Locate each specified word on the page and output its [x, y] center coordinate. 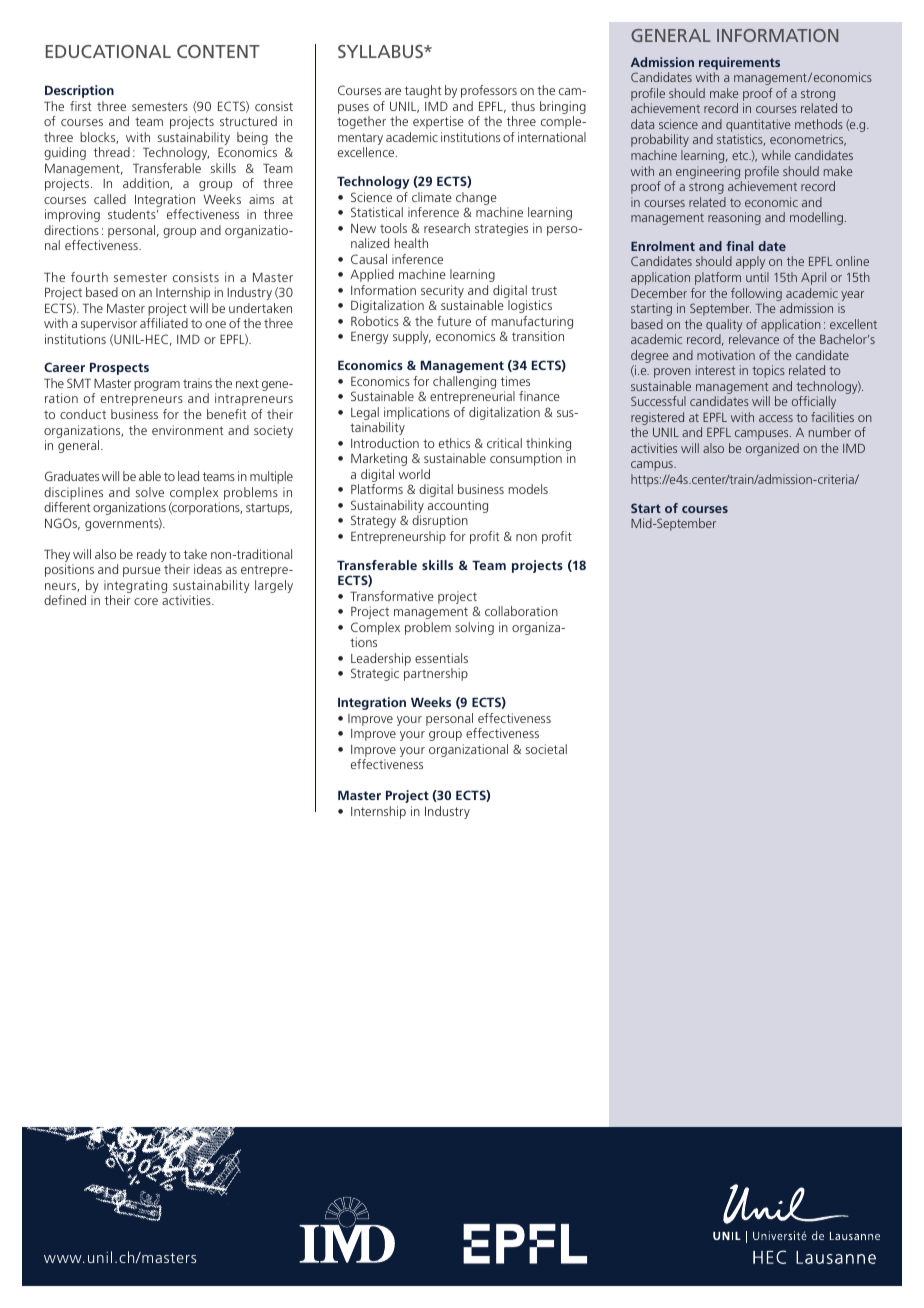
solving [474, 628]
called [110, 199]
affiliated [164, 323]
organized [772, 449]
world [414, 474]
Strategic [375, 674]
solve [149, 492]
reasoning [734, 218]
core [146, 601]
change [476, 198]
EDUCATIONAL [108, 51]
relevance [754, 339]
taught [423, 91]
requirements [739, 65]
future [454, 321]
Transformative [392, 596]
